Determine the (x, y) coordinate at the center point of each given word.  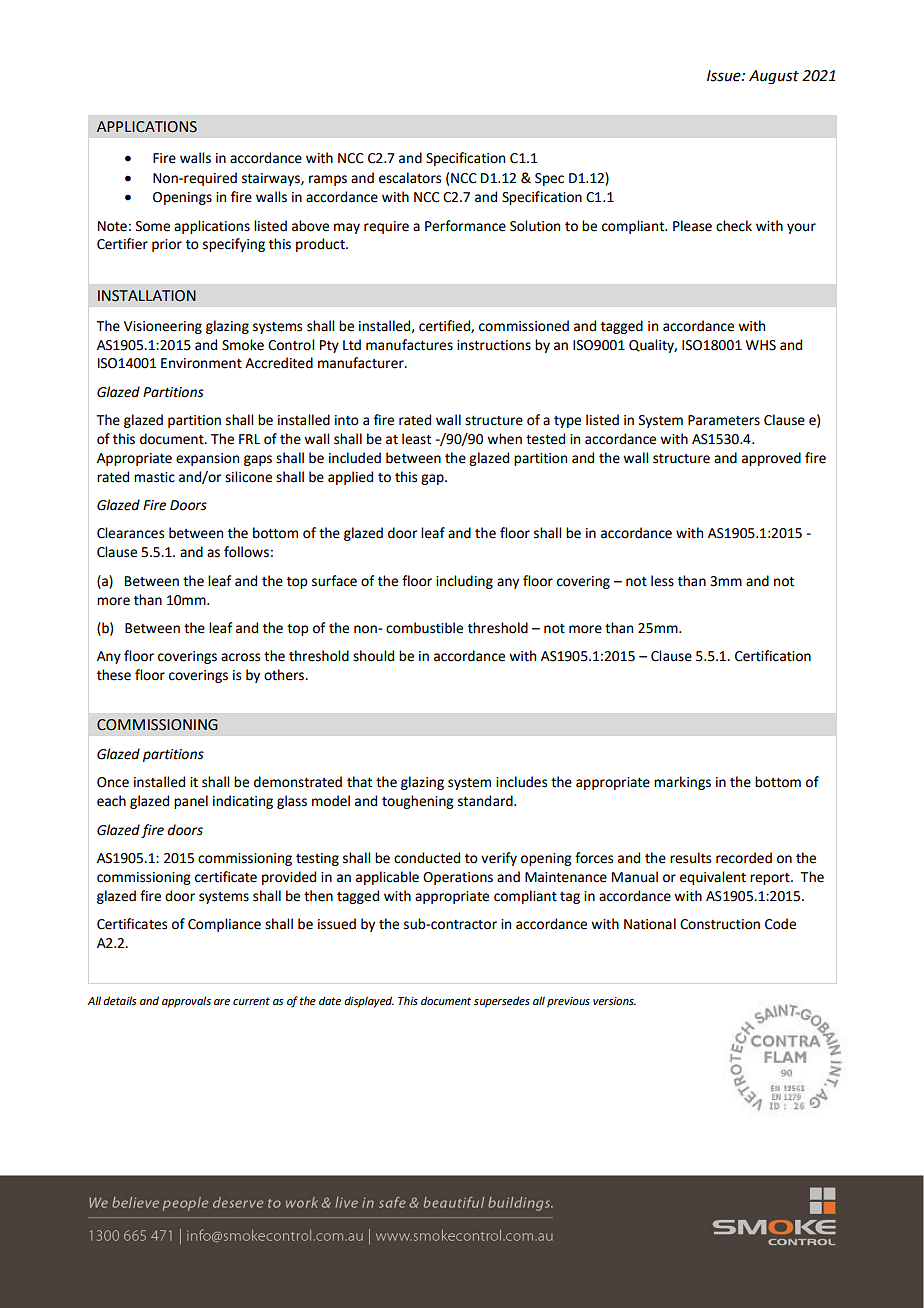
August (774, 77)
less (662, 581)
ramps (328, 180)
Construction (720, 924)
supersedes (502, 1002)
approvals (186, 1002)
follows (246, 552)
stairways (272, 179)
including (464, 582)
